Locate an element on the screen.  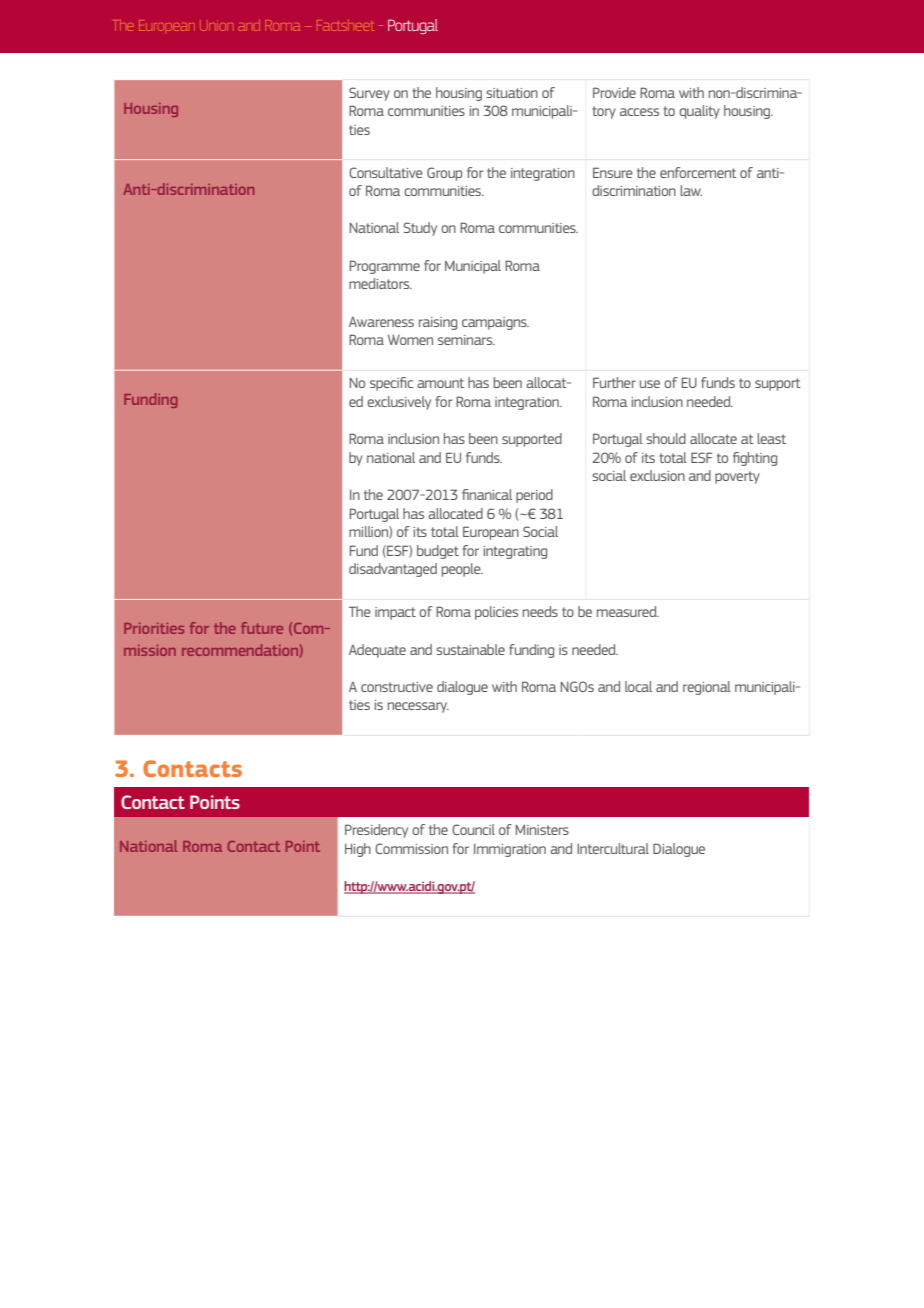
quality is located at coordinates (699, 112).
